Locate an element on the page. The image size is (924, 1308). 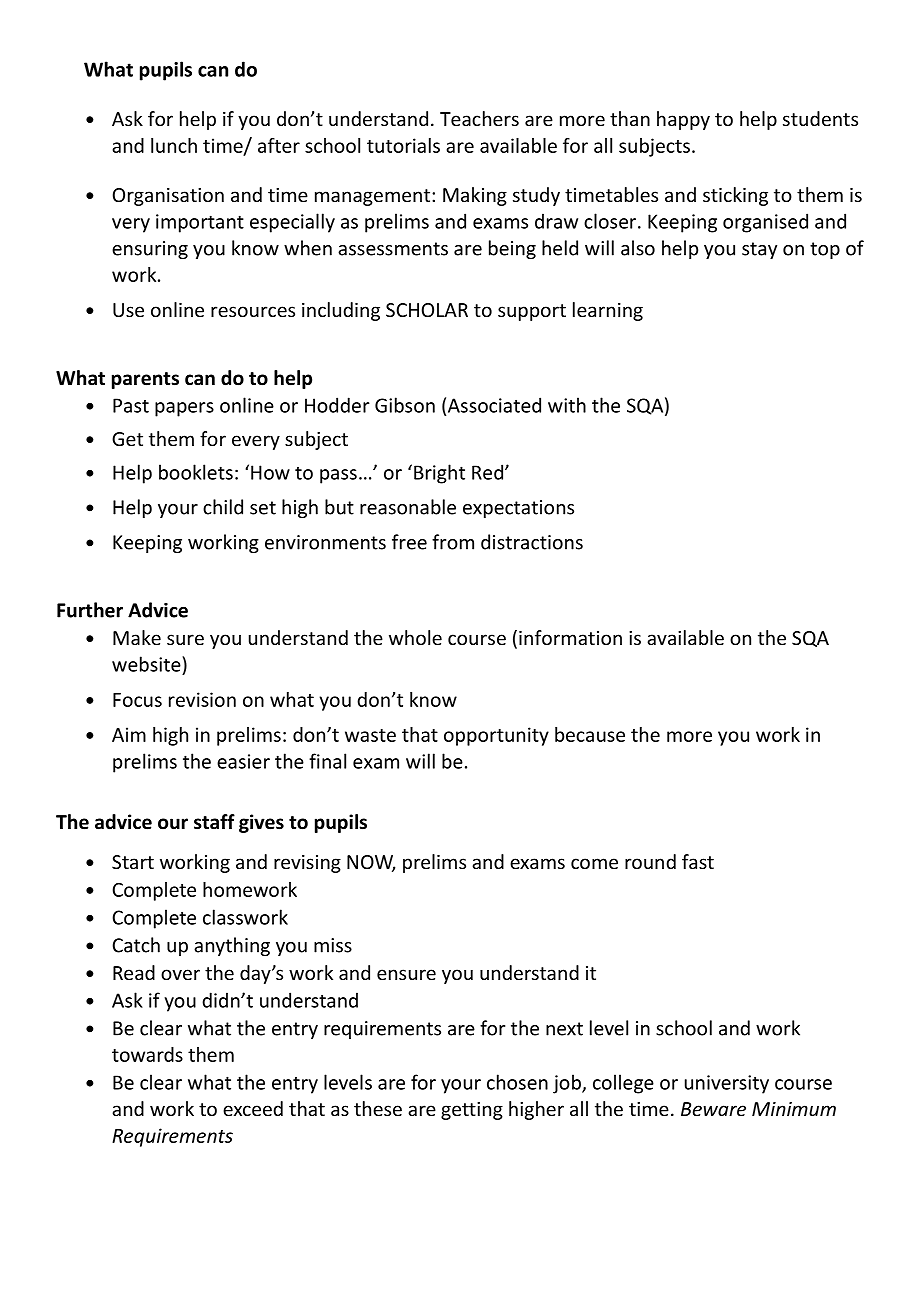
Teachers is located at coordinates (479, 118).
